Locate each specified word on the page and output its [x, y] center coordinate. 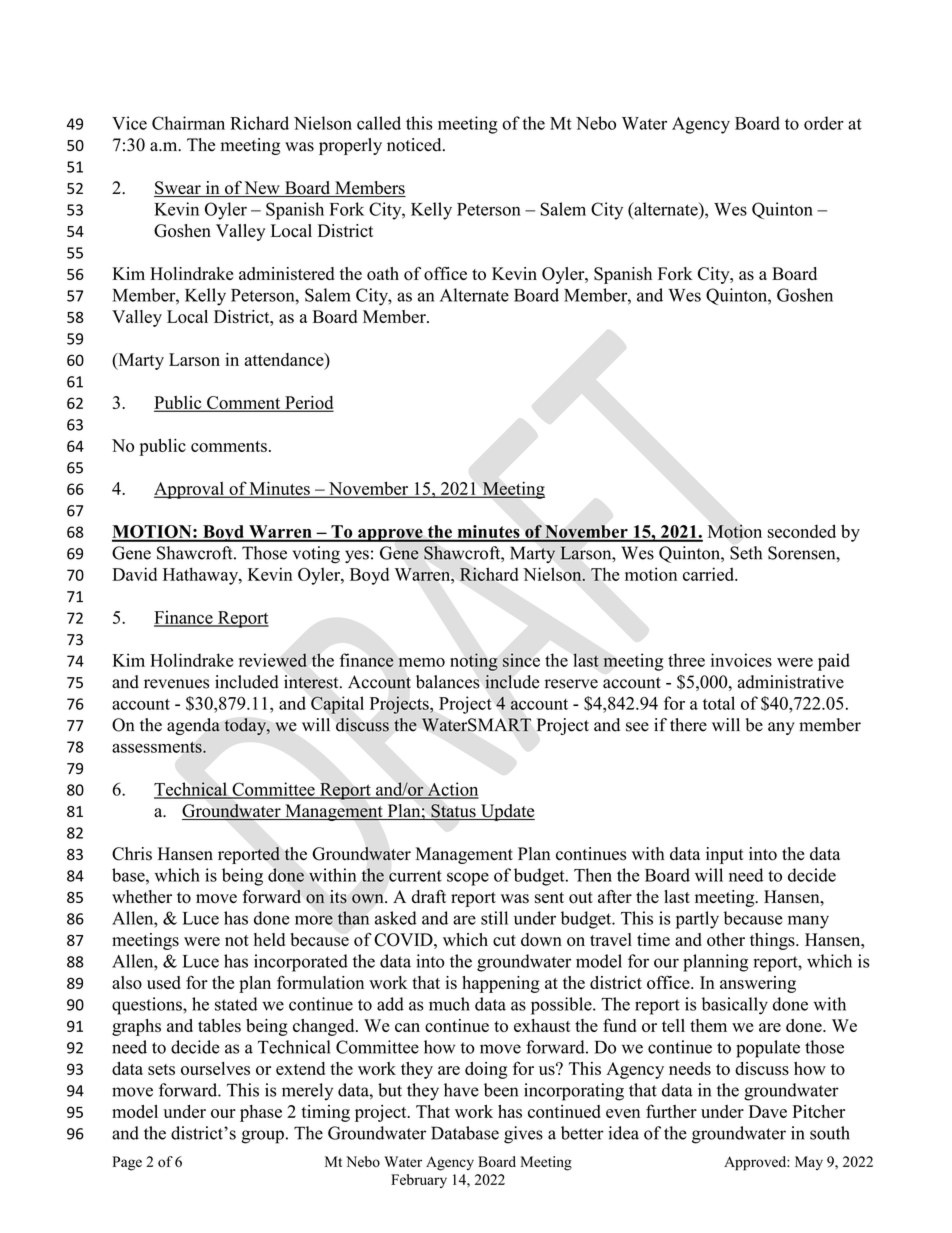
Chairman [188, 123]
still [494, 918]
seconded [802, 531]
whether [142, 896]
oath [383, 274]
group [262, 1137]
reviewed [273, 660]
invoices [741, 660]
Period [308, 403]
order [824, 123]
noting [474, 662]
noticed [415, 145]
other [726, 940]
